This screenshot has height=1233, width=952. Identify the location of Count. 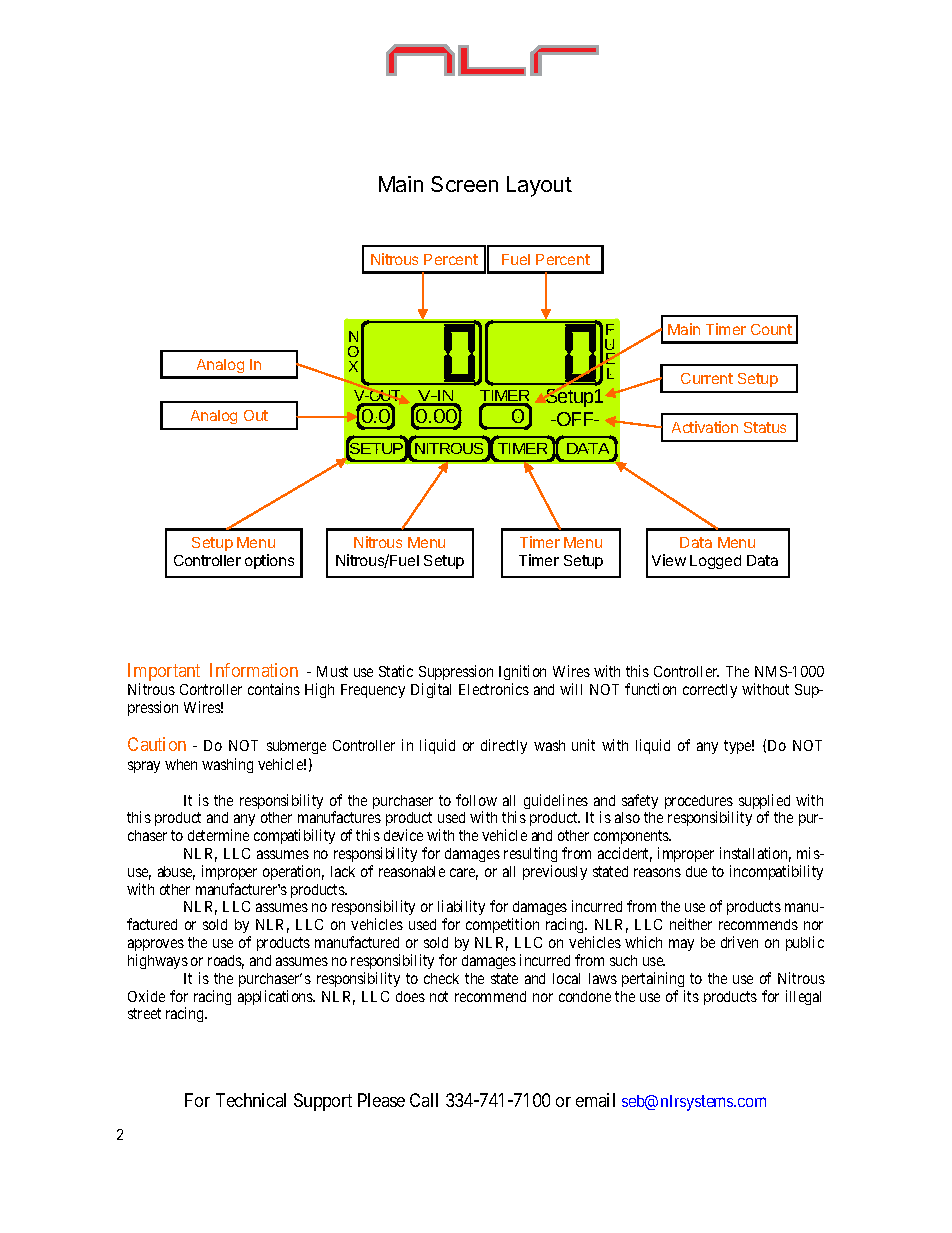
(771, 329).
